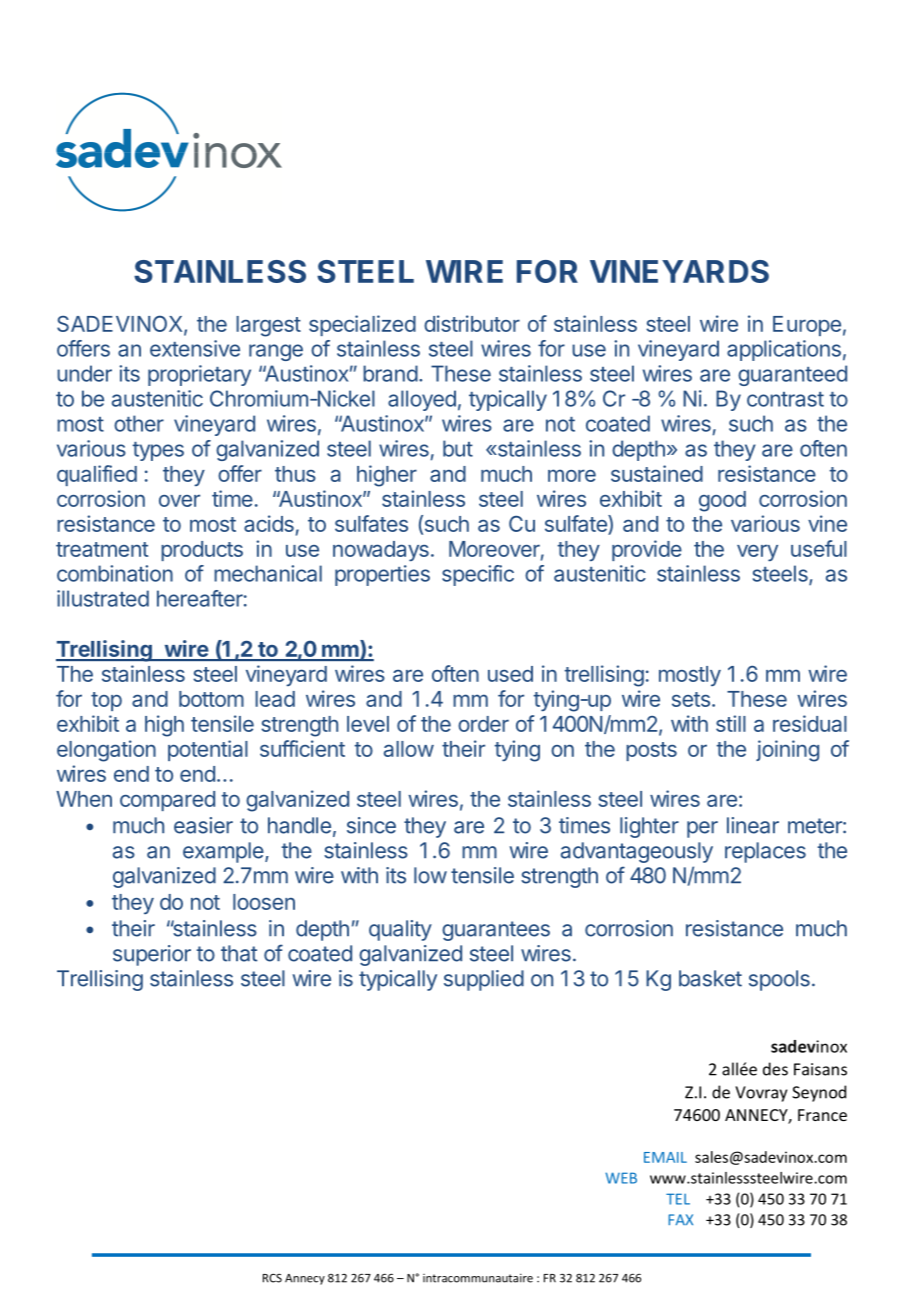 Image resolution: width=924 pixels, height=1308 pixels. Describe the element at coordinates (472, 323) in the document. I see `distributor` at that location.
